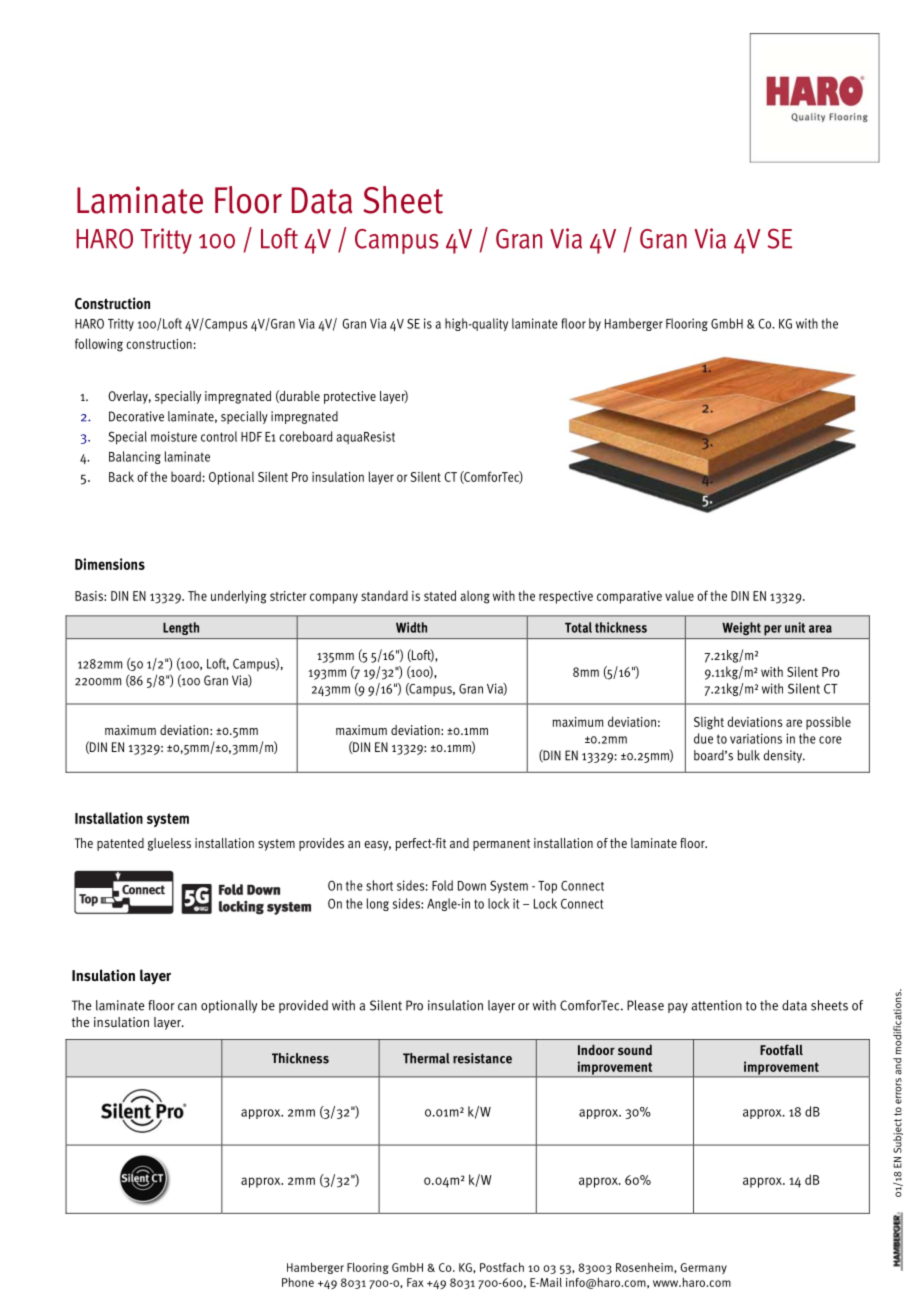 The height and width of the document is (1308, 924). I want to click on bulk, so click(749, 755).
